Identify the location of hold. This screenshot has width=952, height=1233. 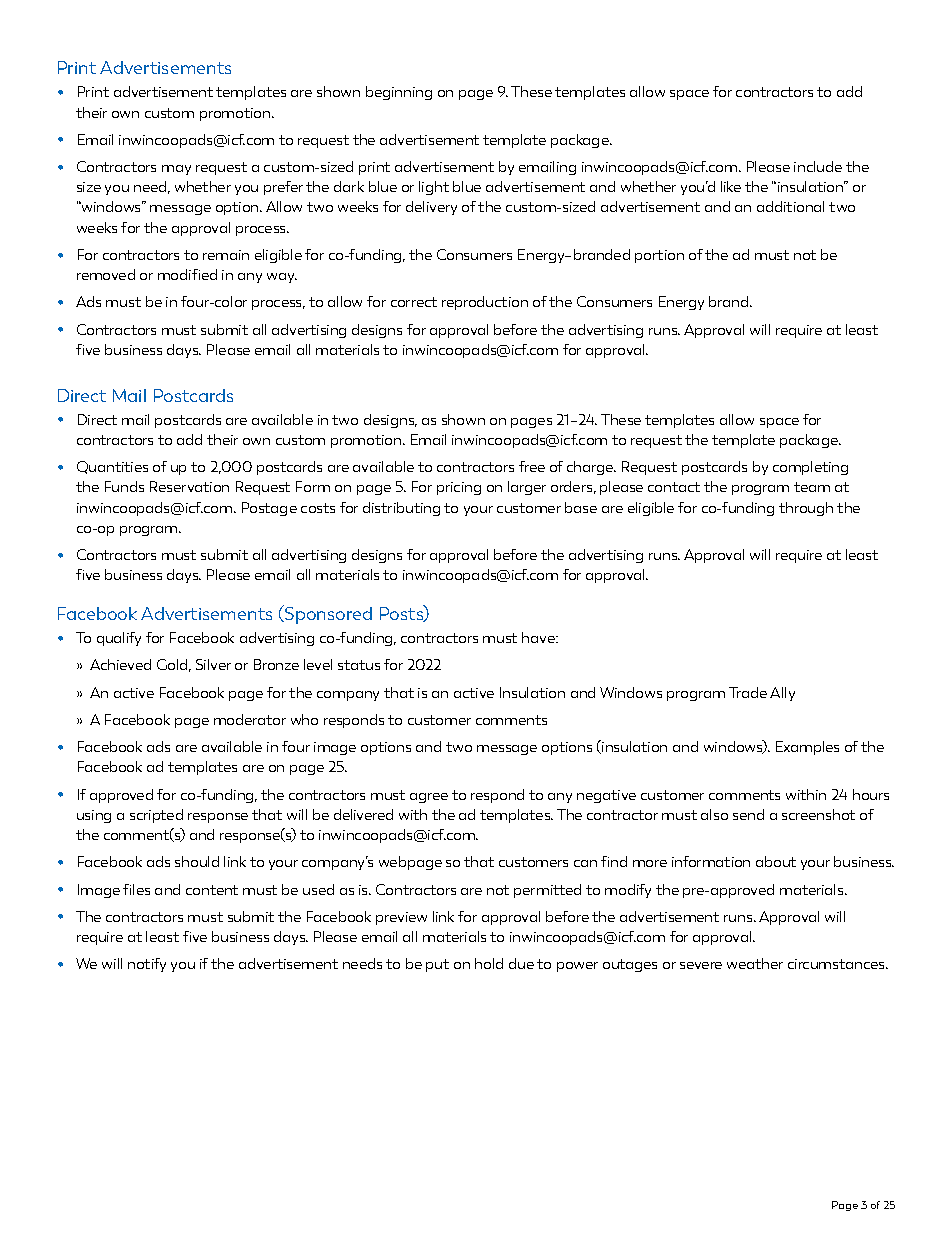
(489, 963).
